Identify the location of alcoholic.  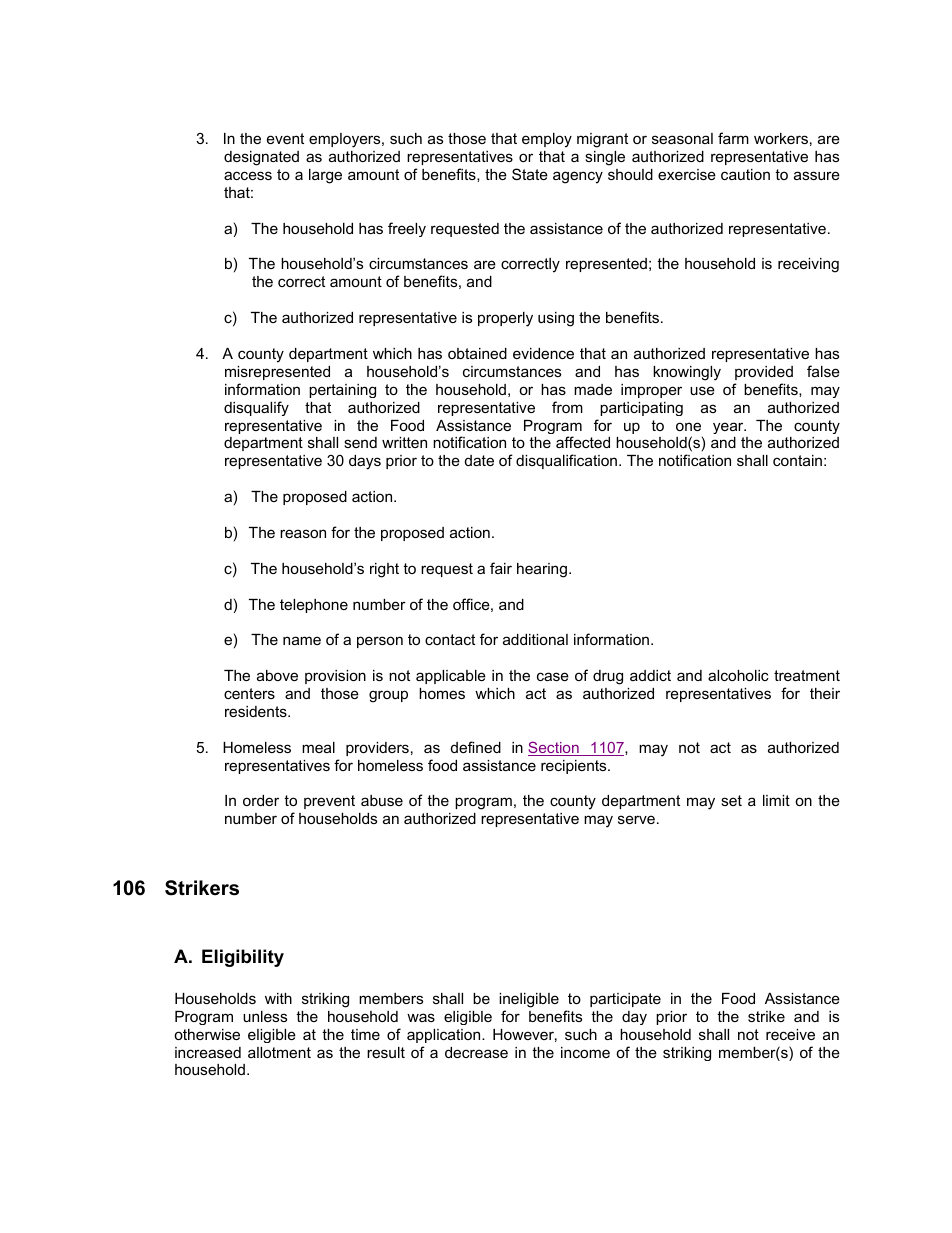
(738, 675).
